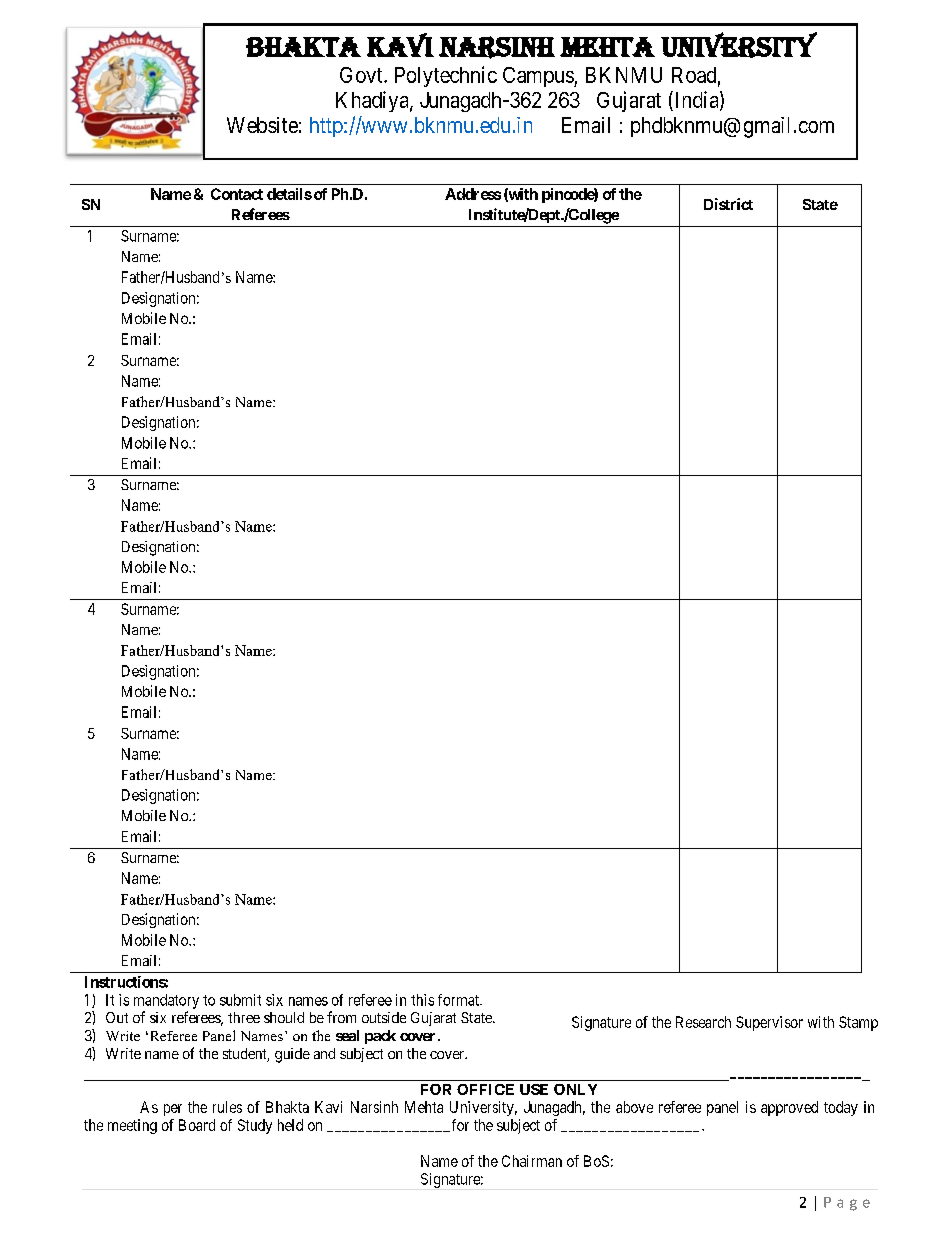  I want to click on India, so click(696, 100).
